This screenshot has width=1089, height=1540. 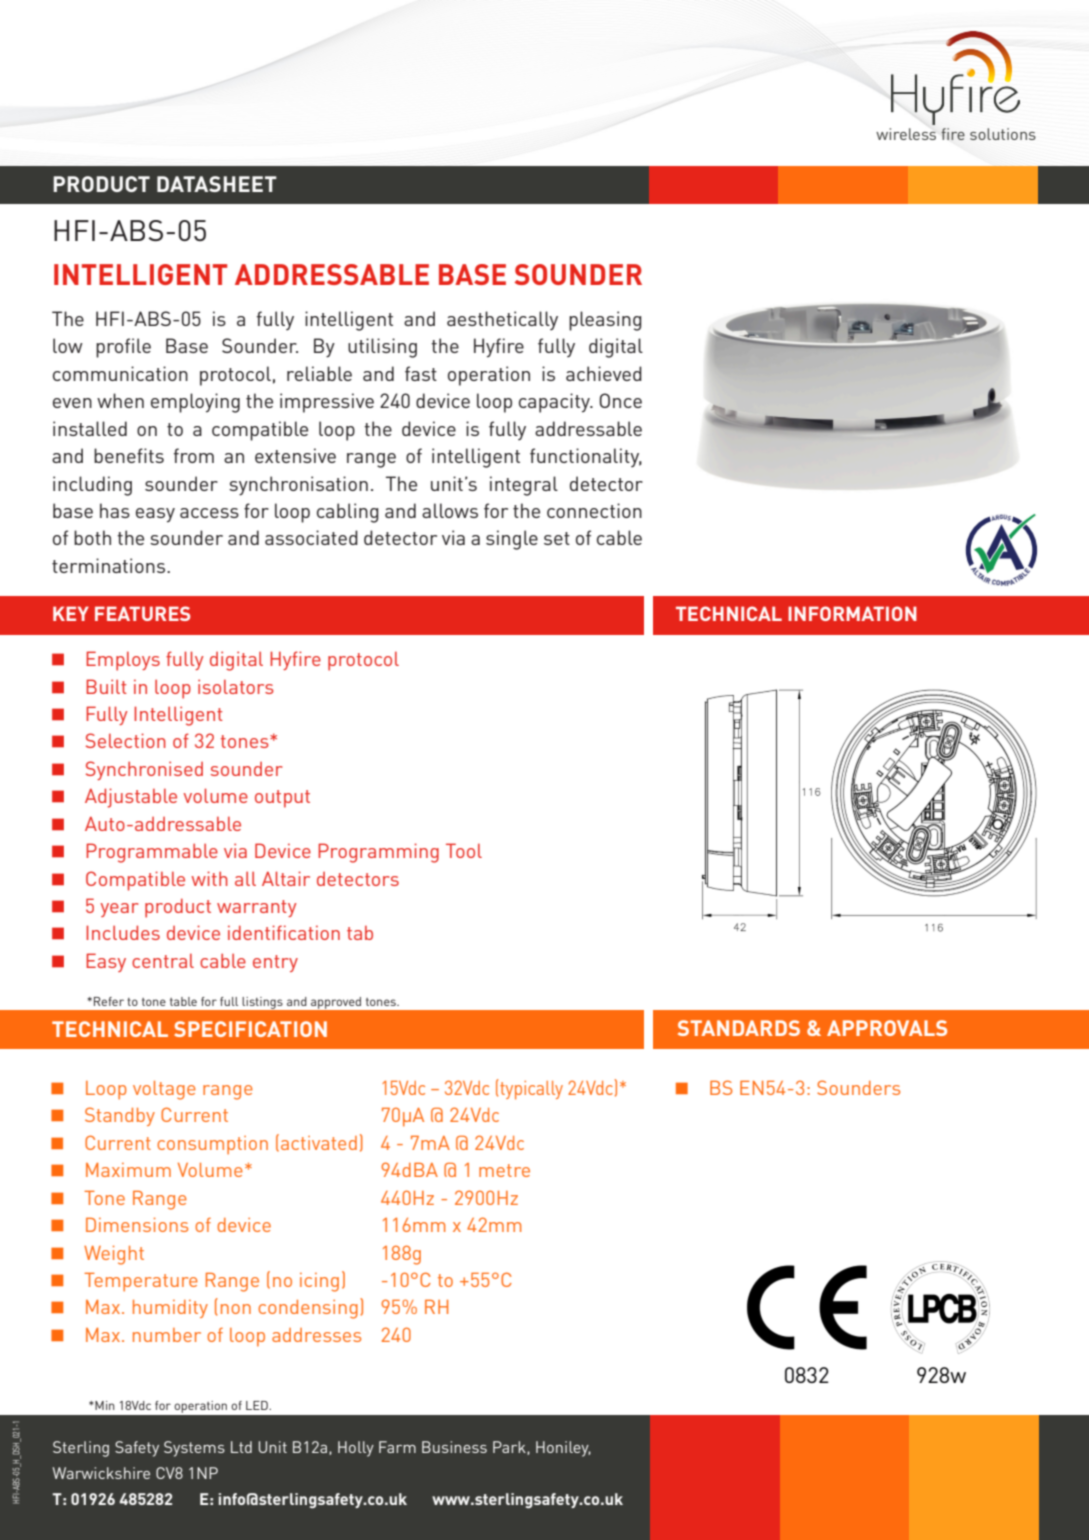 What do you see at coordinates (504, 1170) in the screenshot?
I see `metre` at bounding box center [504, 1170].
